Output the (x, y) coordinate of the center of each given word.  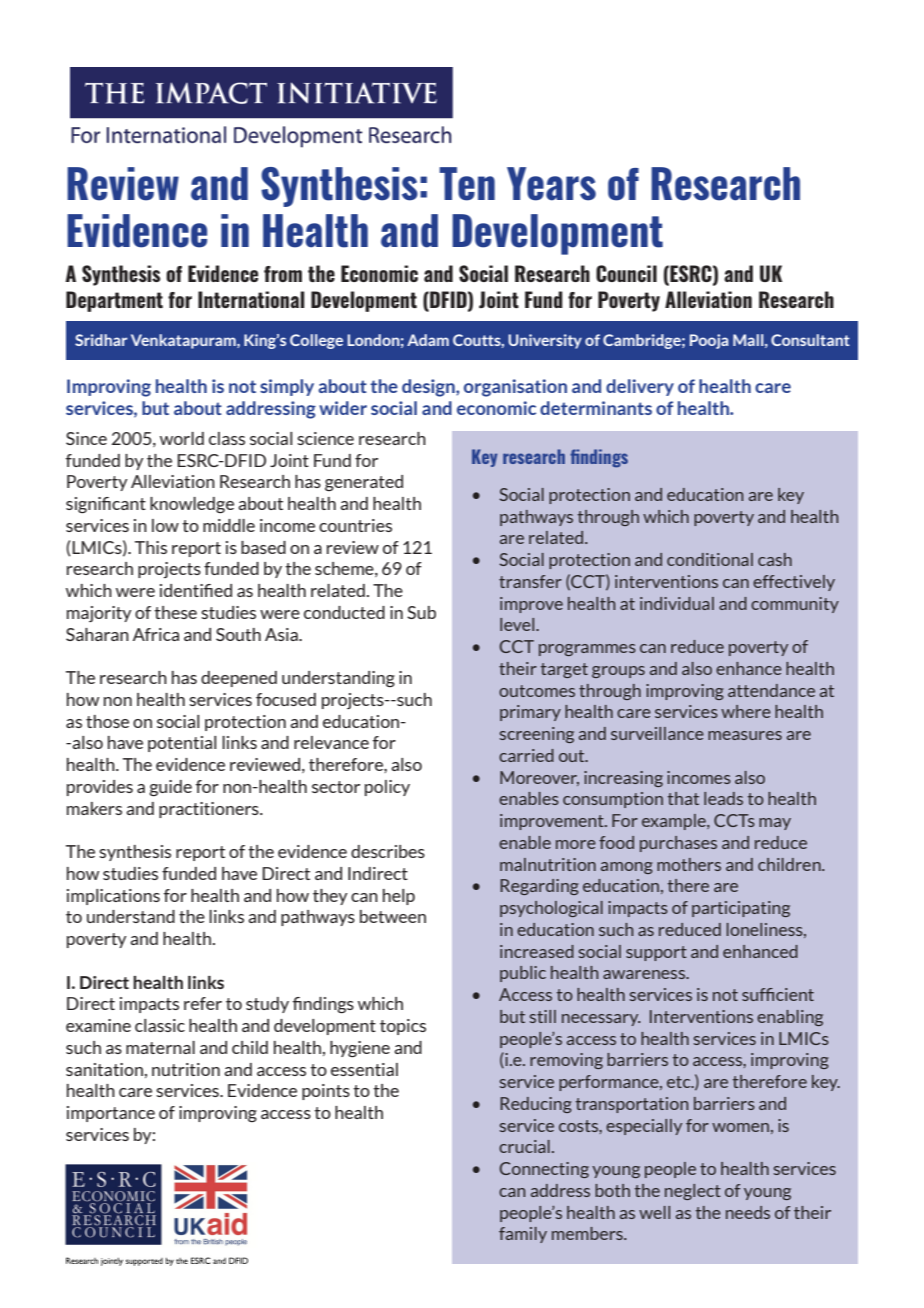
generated (364, 483)
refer (203, 1003)
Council (626, 273)
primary (530, 713)
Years (551, 184)
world (182, 438)
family (523, 1235)
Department (114, 301)
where (746, 711)
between (393, 916)
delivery (640, 387)
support (656, 953)
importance (111, 1114)
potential (182, 744)
